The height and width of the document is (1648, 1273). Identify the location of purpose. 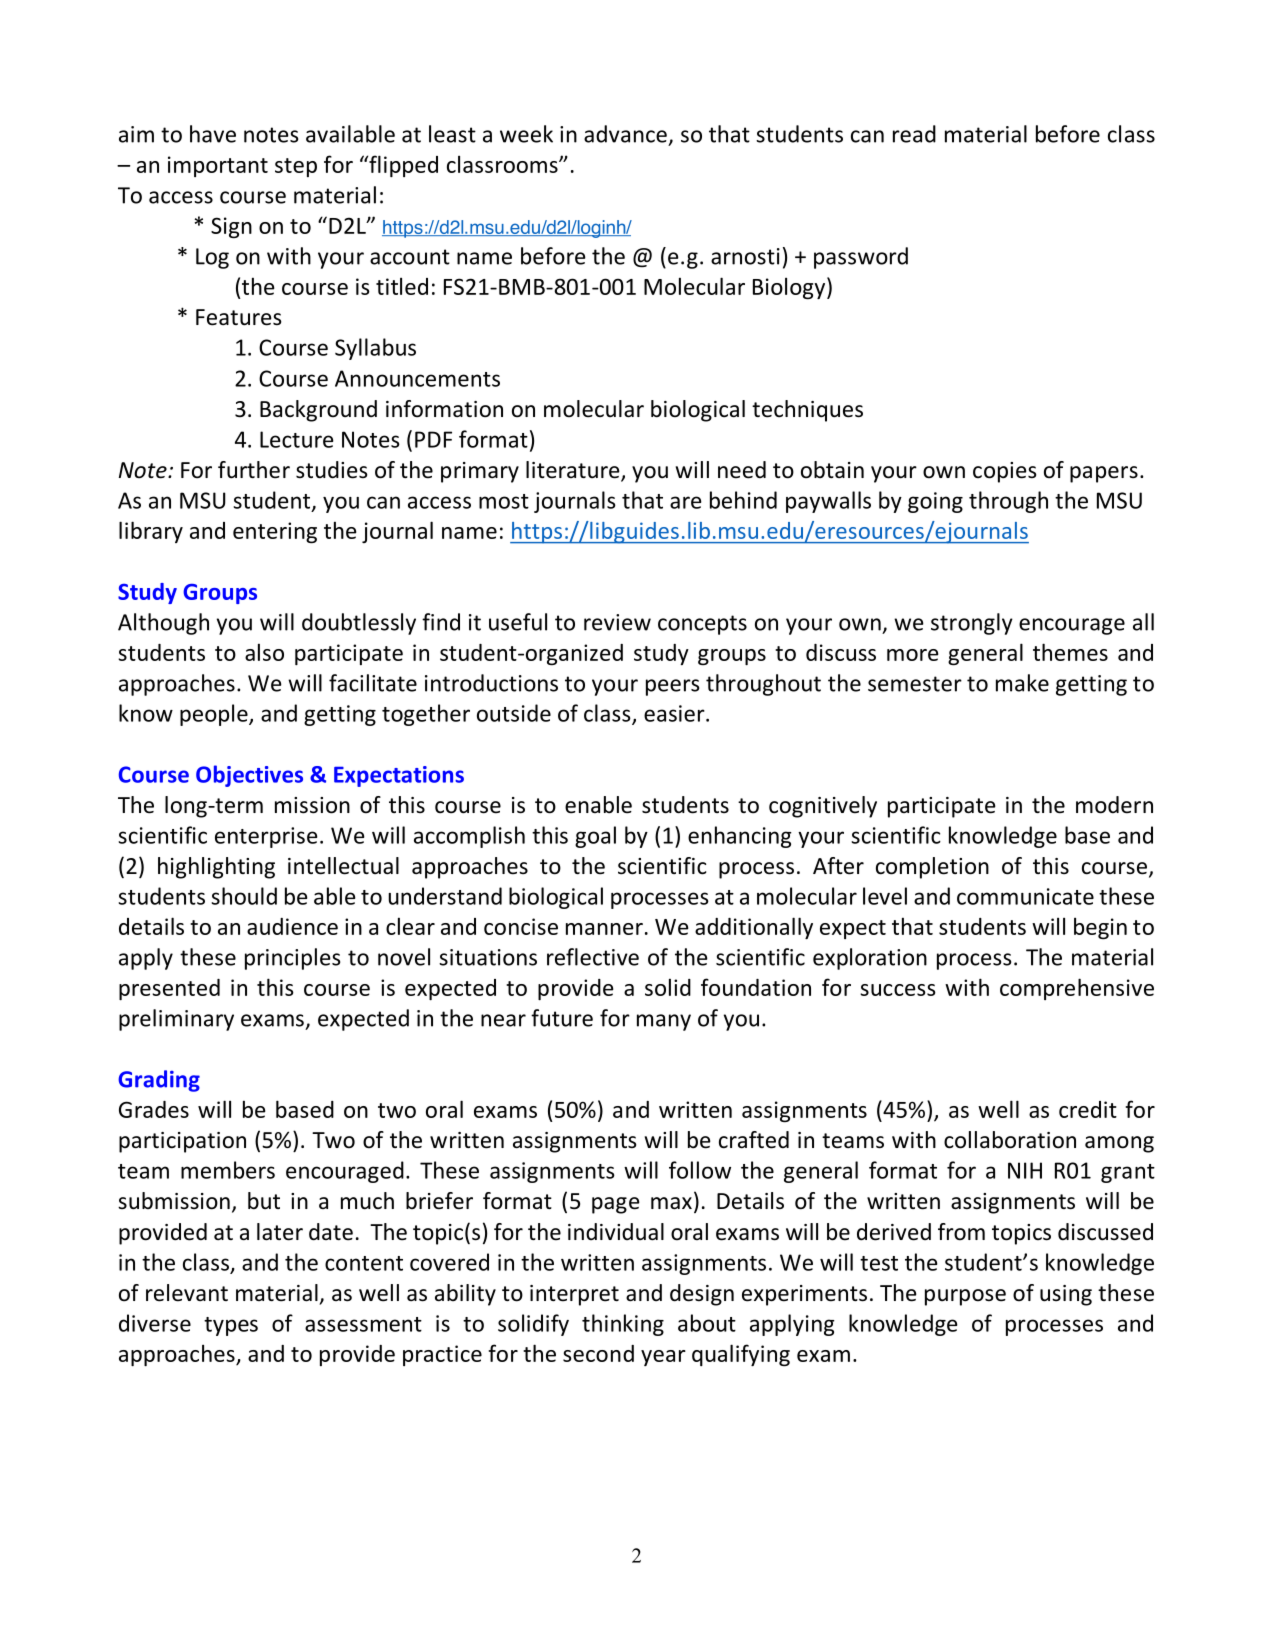
(965, 1297).
